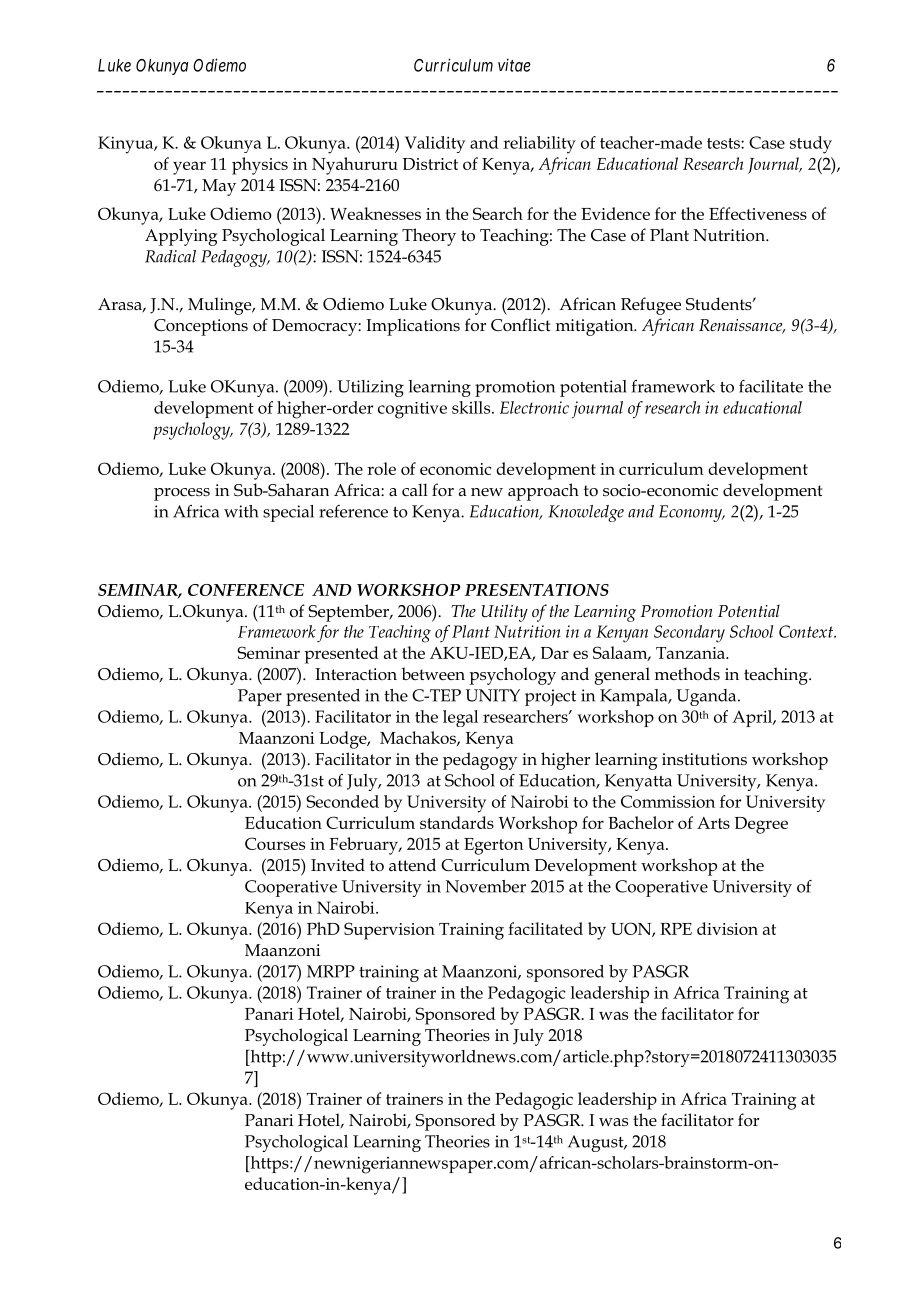  What do you see at coordinates (275, 843) in the document?
I see `Courses` at bounding box center [275, 843].
